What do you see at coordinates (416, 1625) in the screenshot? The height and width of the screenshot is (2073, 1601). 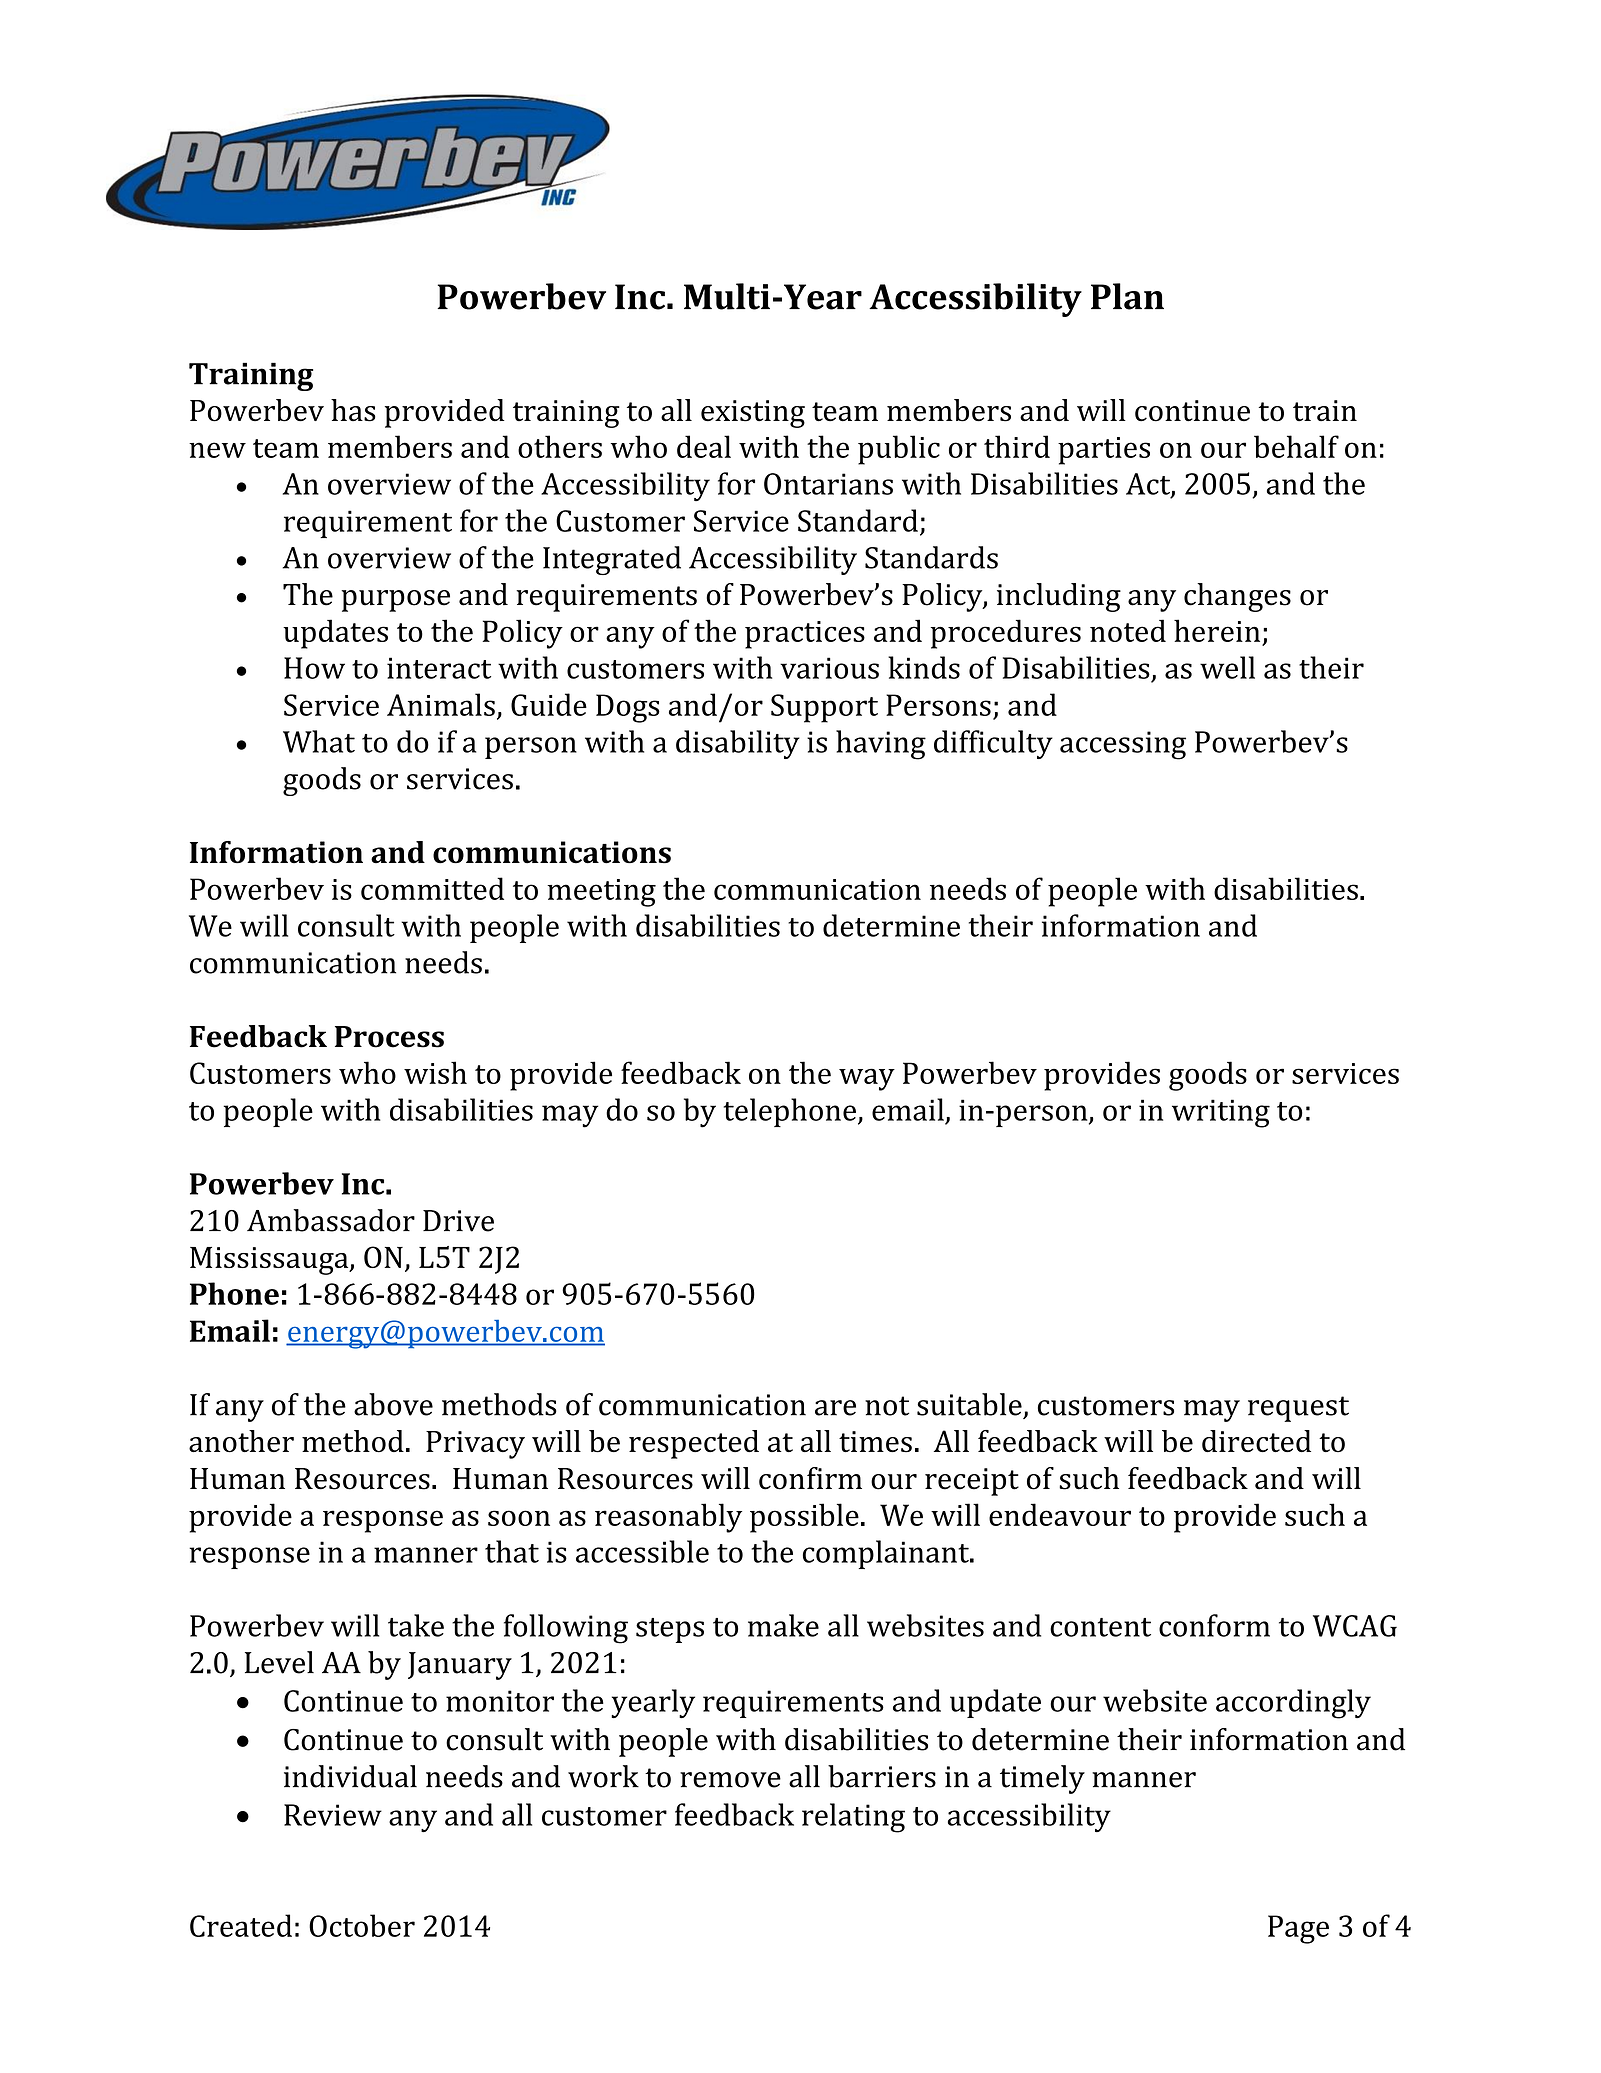 I see `take` at bounding box center [416, 1625].
